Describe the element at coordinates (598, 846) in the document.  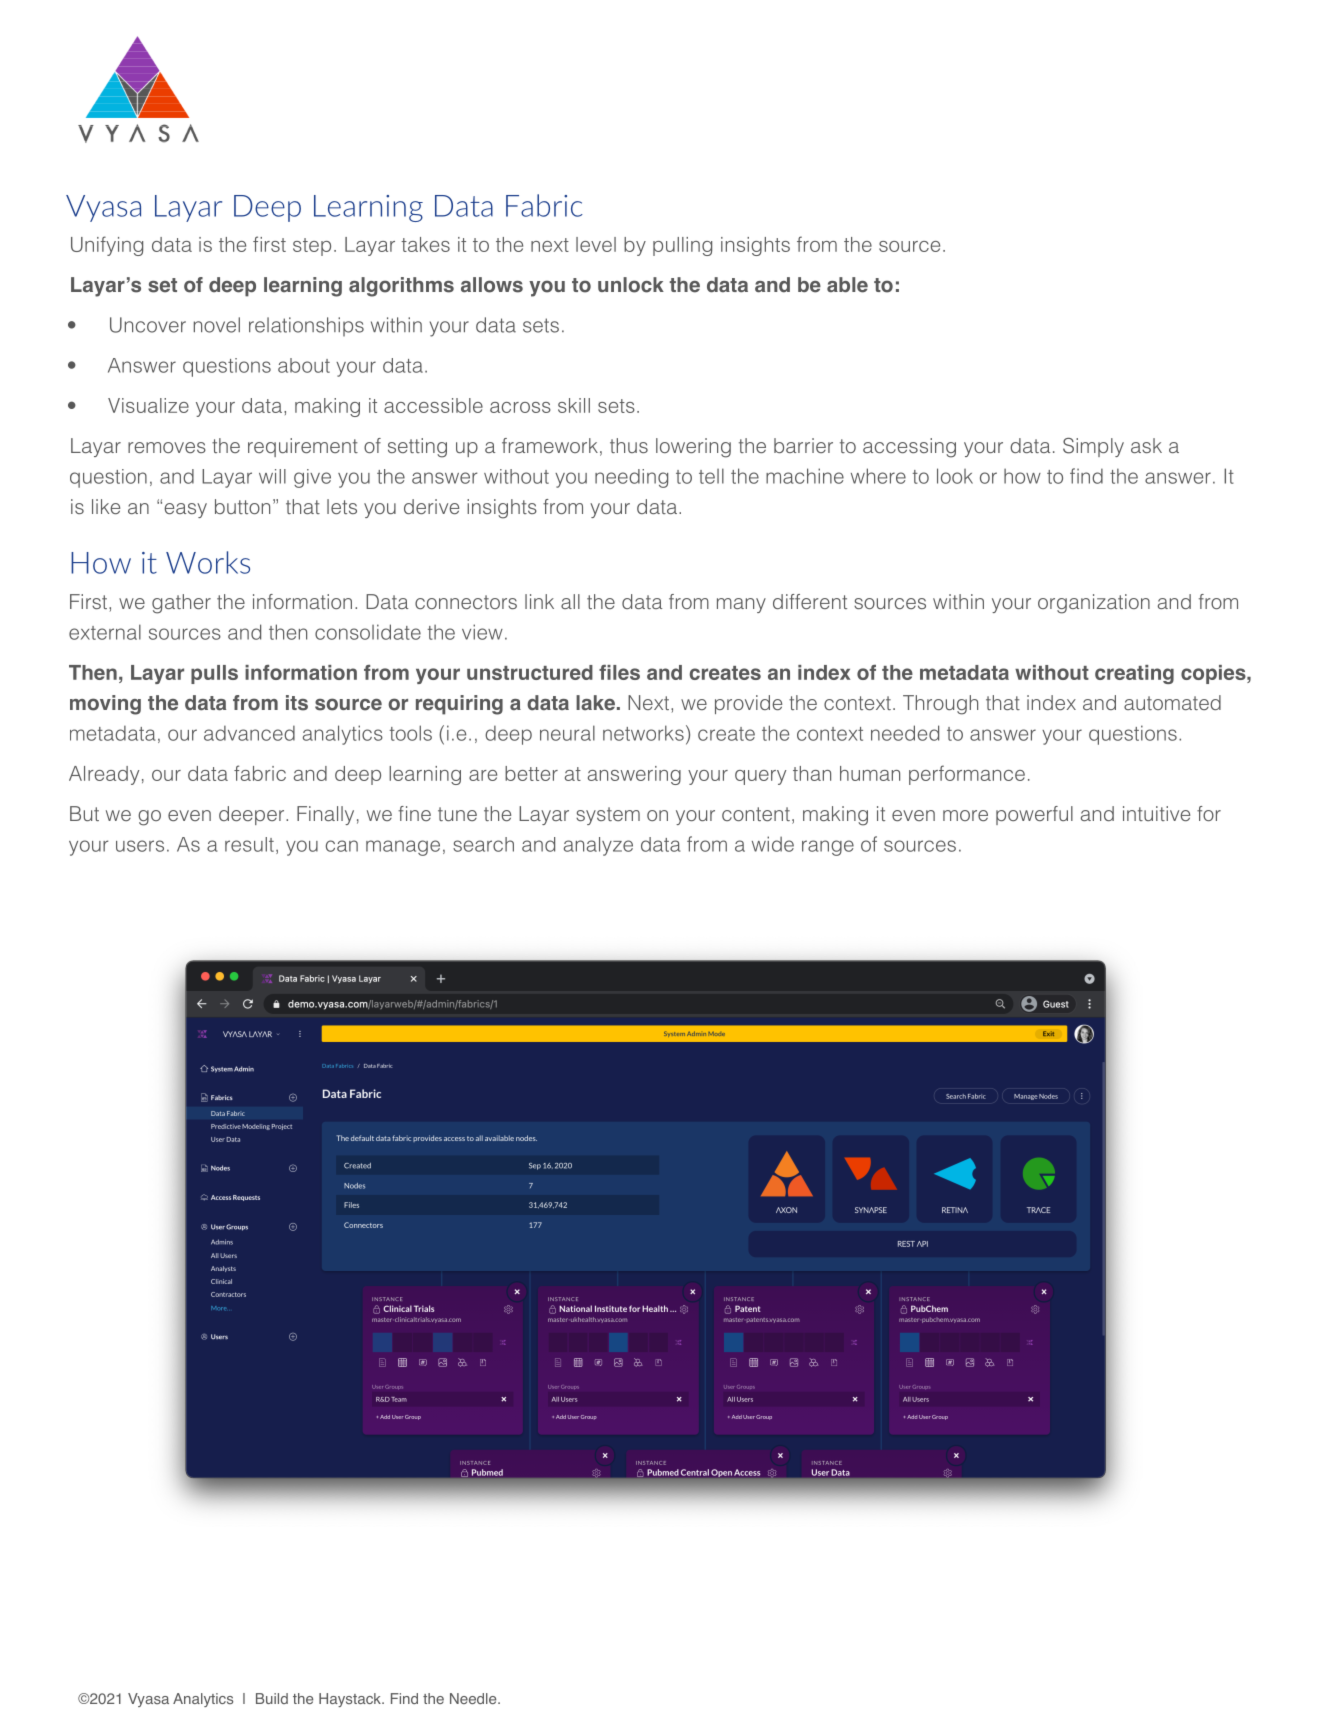
I see `analyze` at that location.
